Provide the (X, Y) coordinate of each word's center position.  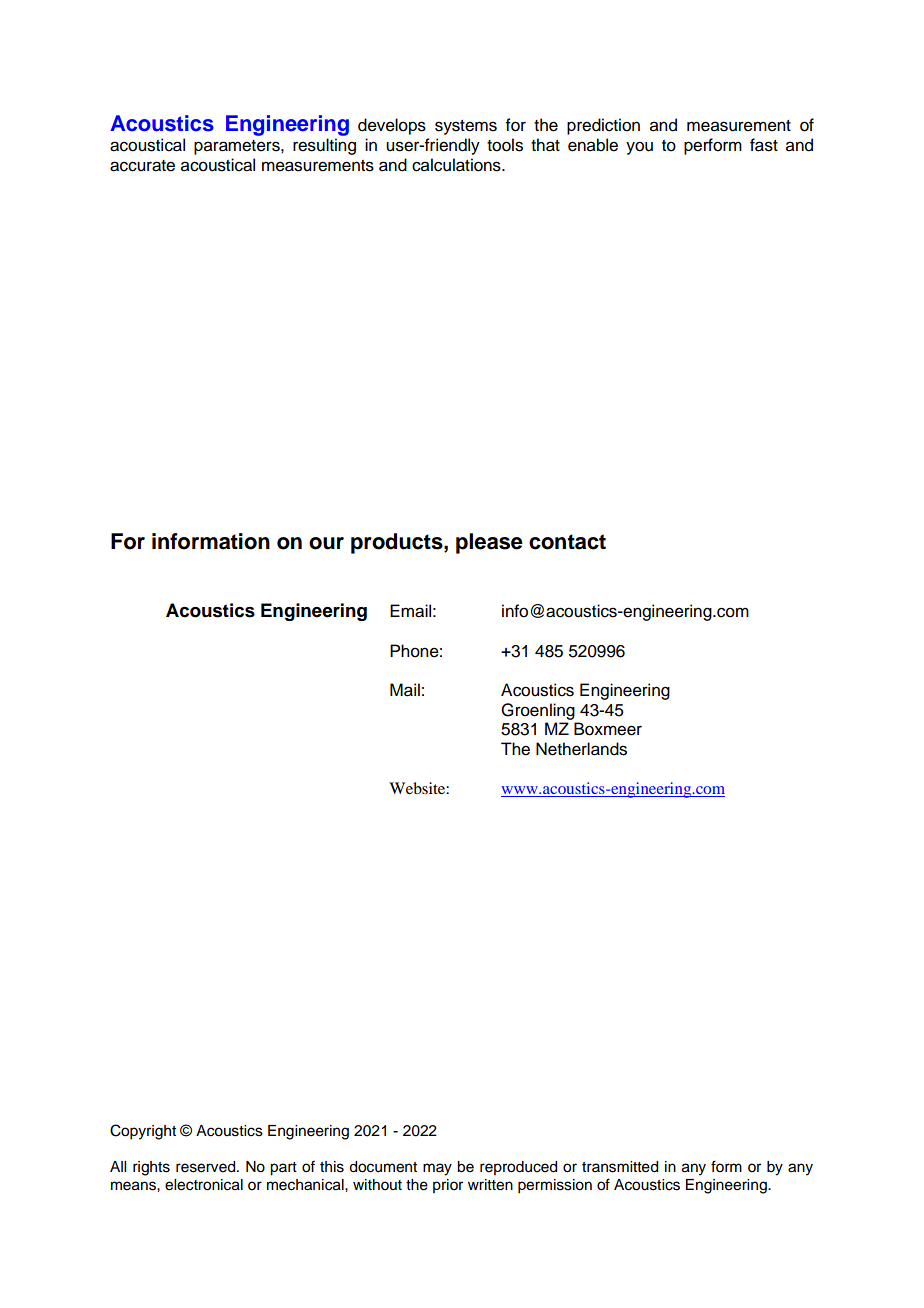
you (639, 148)
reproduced (518, 1168)
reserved (207, 1167)
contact (567, 542)
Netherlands (581, 749)
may (437, 1169)
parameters (238, 147)
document (383, 1167)
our (326, 543)
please (489, 543)
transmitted (620, 1167)
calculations (457, 165)
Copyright (143, 1132)
